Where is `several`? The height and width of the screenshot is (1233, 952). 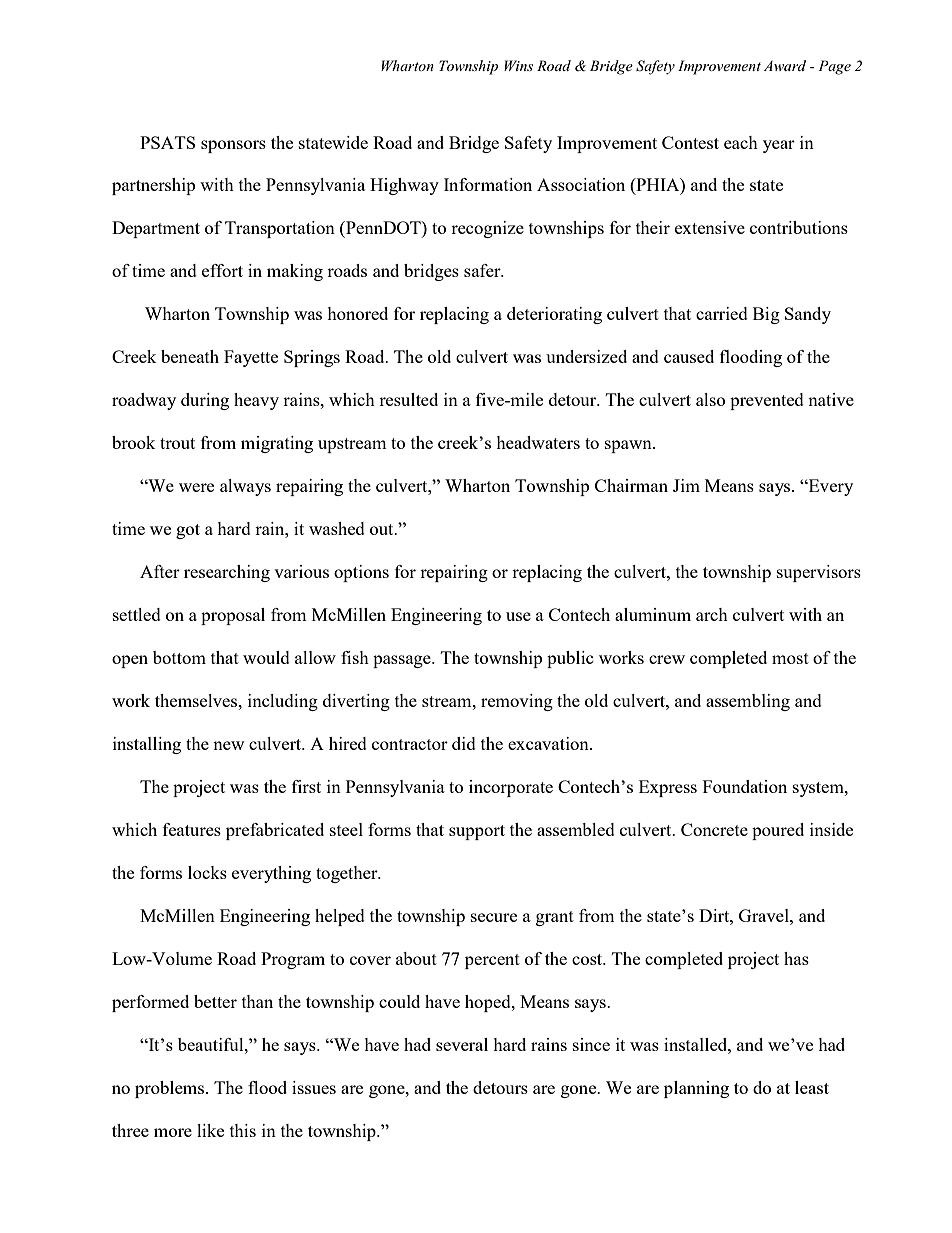
several is located at coordinates (462, 1044).
